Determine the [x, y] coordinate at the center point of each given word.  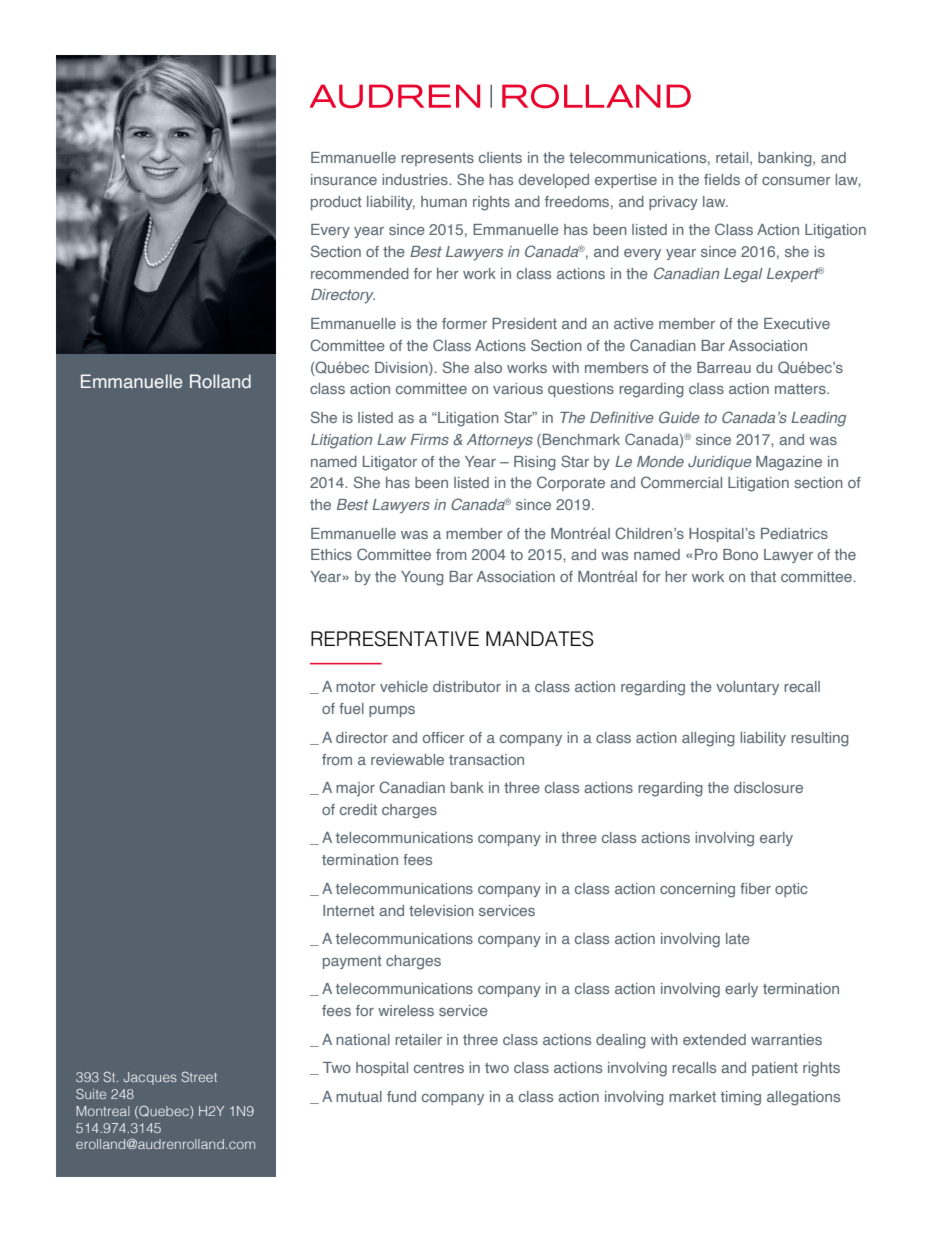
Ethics [331, 554]
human [444, 201]
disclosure [768, 787]
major [355, 789]
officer [444, 737]
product [336, 203]
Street [199, 1077]
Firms [429, 439]
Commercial [681, 482]
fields [722, 179]
